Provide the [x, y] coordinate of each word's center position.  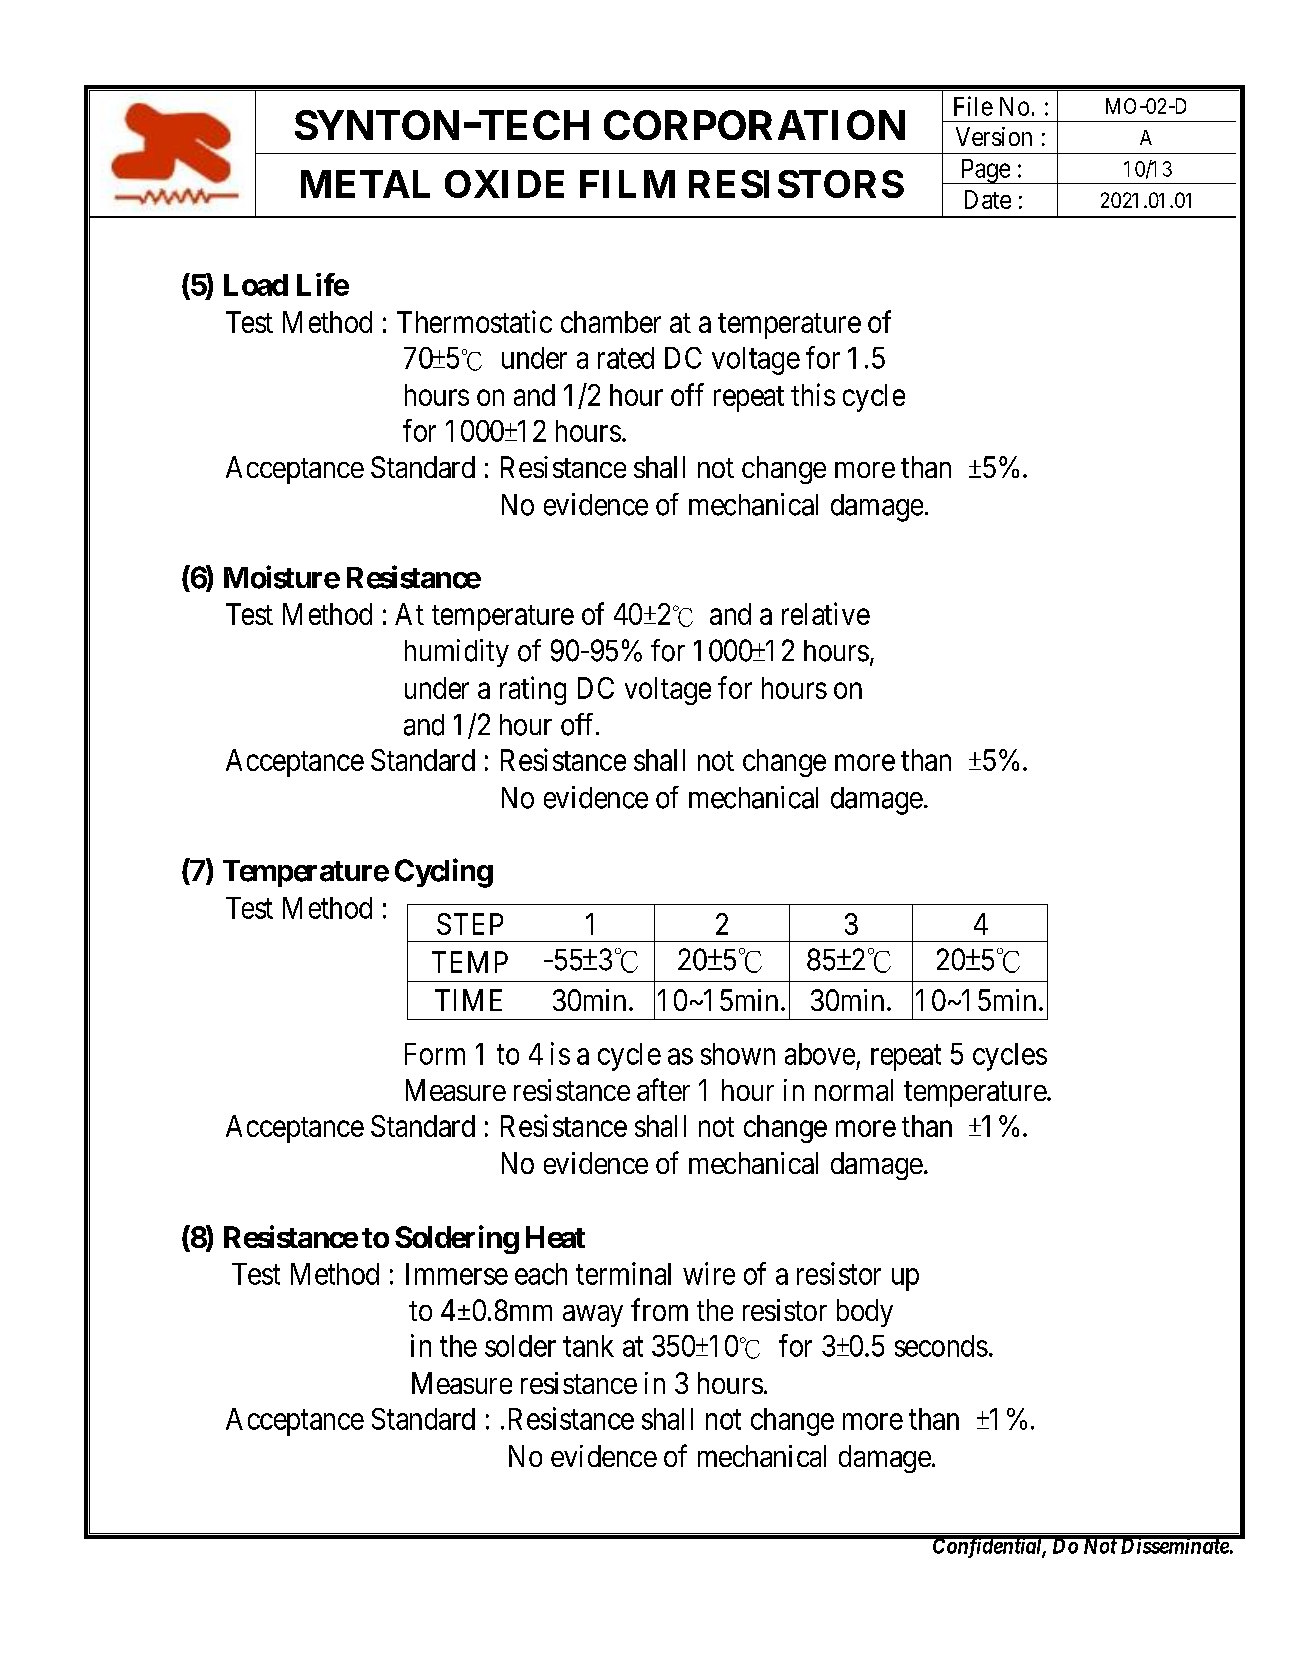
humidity [457, 653]
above [820, 1054]
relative [826, 613]
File [973, 106]
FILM [627, 184]
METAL [365, 184]
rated [626, 358]
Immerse [457, 1274]
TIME [468, 1000]
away [593, 1316]
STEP [470, 924]
